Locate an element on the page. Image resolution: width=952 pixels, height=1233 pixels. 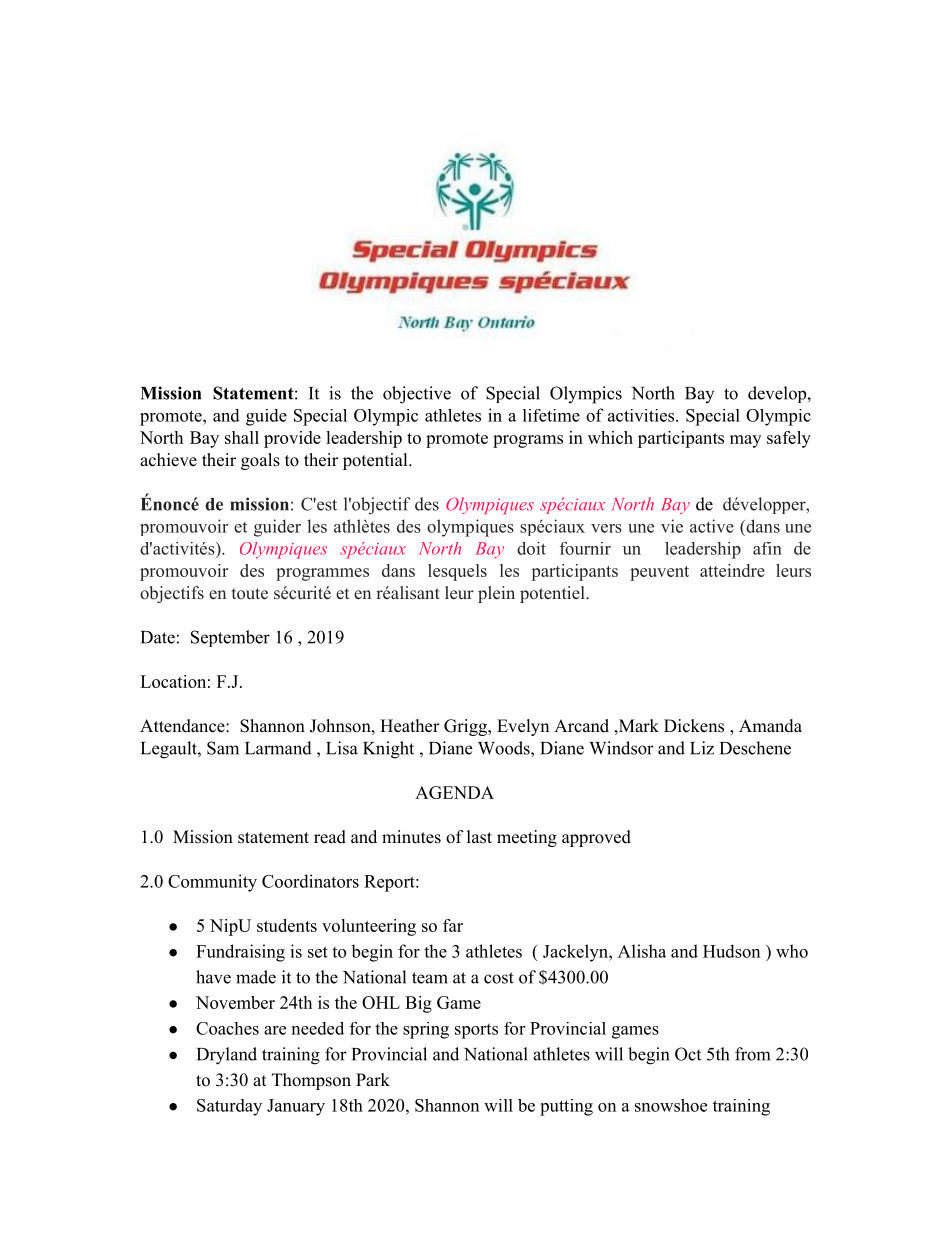
may is located at coordinates (745, 441).
